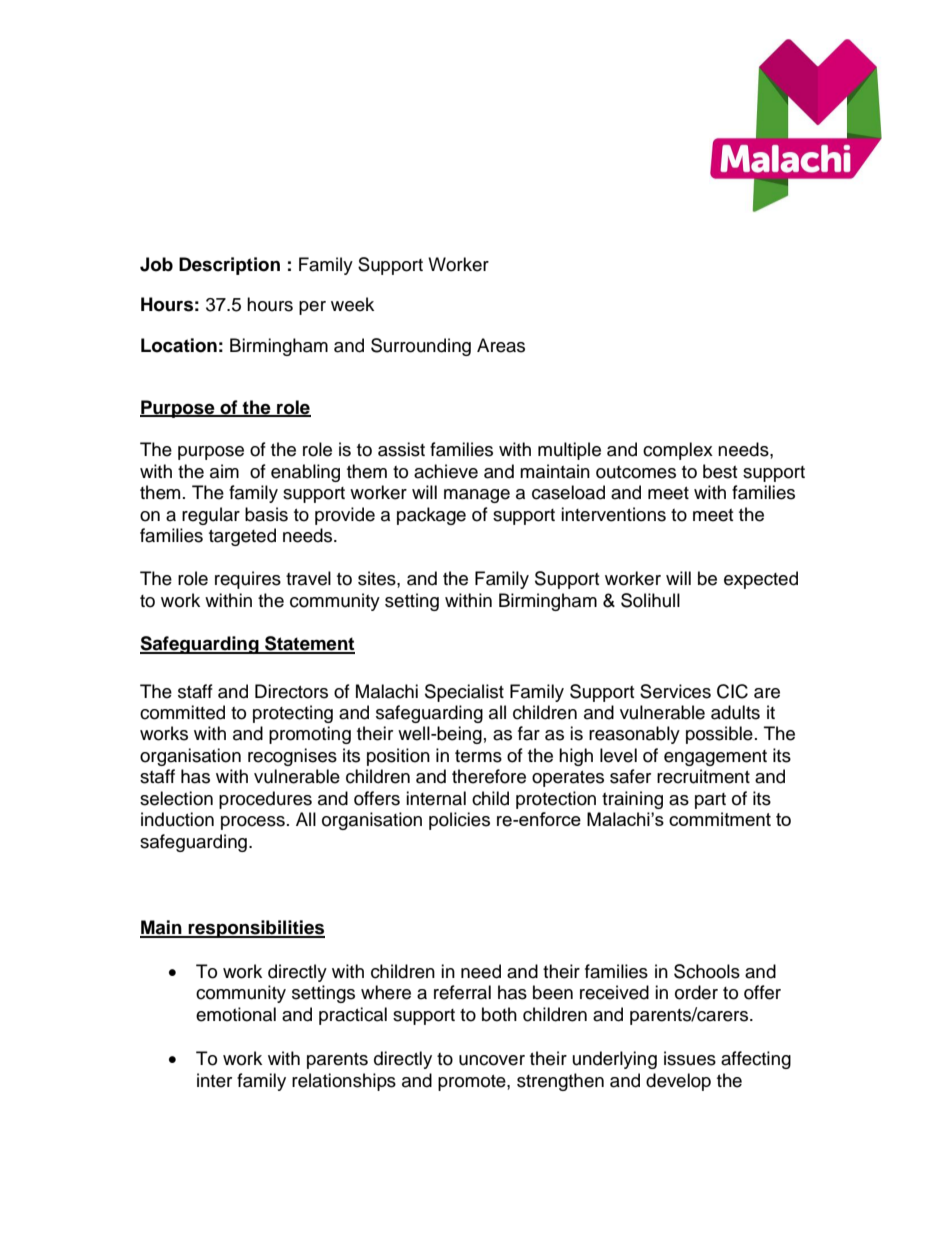 The image size is (952, 1233). Describe the element at coordinates (678, 451) in the document. I see `complex` at that location.
